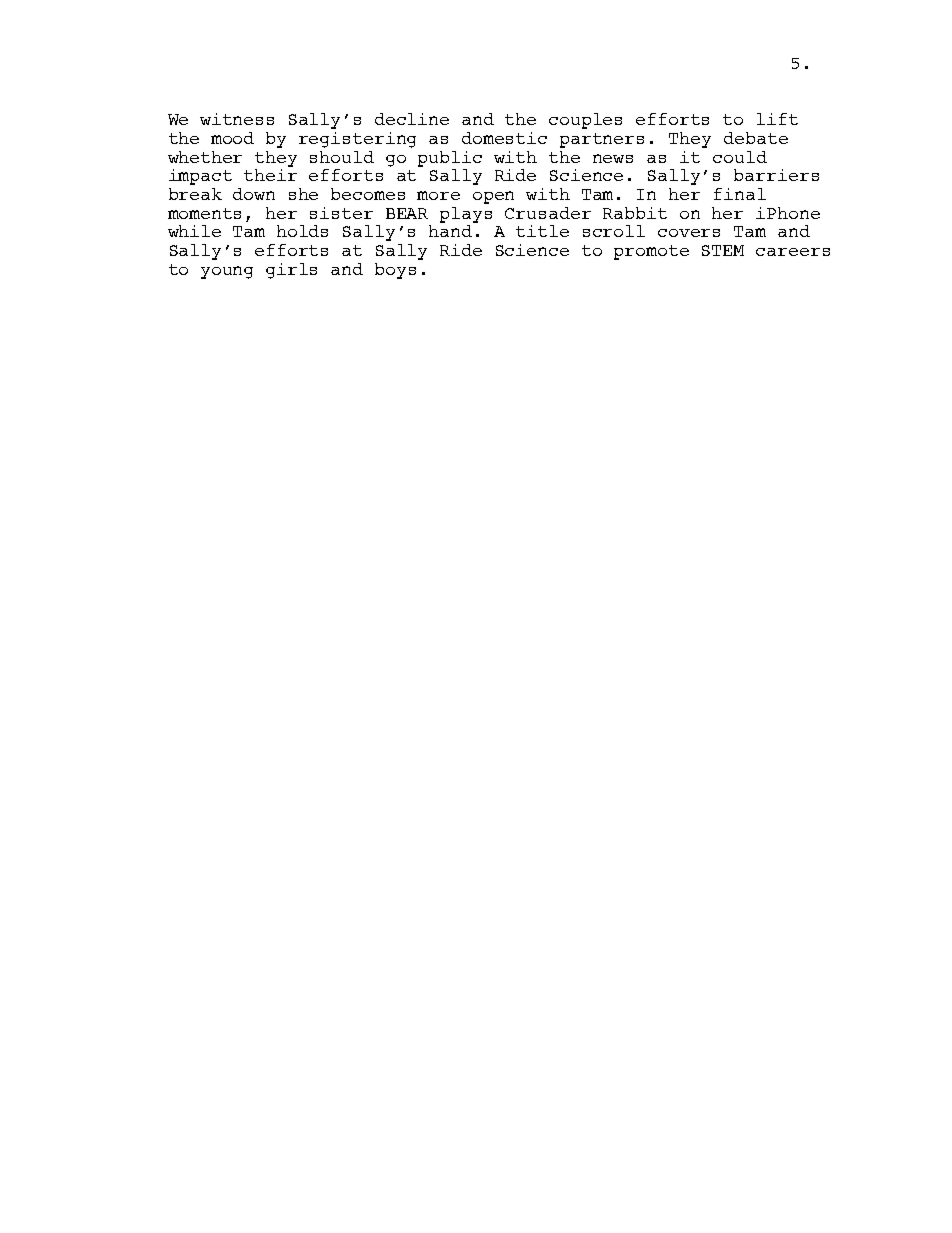 This page has width=952, height=1233. I want to click on STEM, so click(723, 250).
